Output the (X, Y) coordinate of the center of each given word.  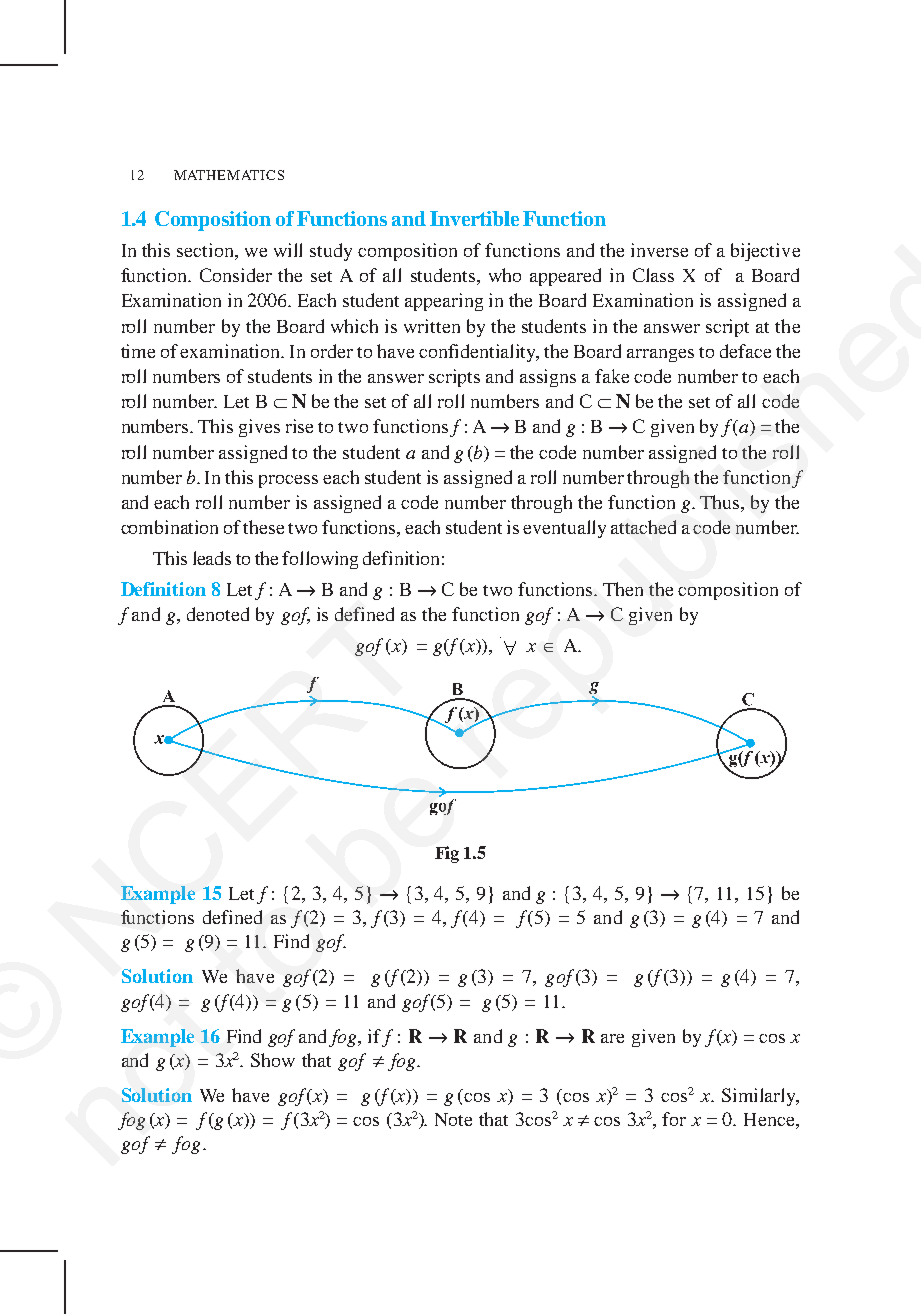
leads (212, 558)
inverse (659, 250)
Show (273, 1060)
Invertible (474, 218)
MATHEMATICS (229, 175)
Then (623, 589)
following (320, 560)
